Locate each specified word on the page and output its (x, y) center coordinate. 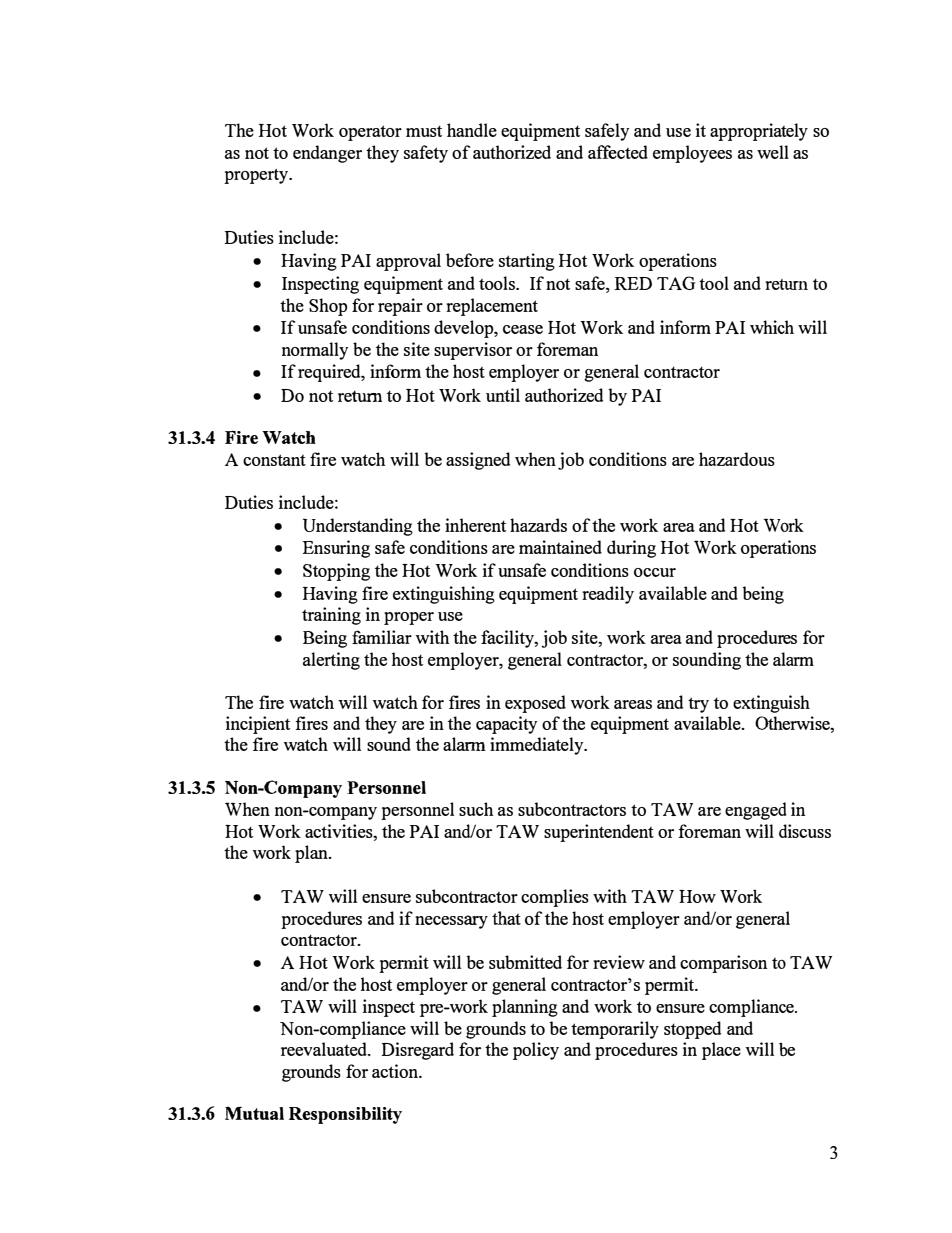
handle (472, 130)
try (698, 705)
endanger (327, 154)
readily (608, 595)
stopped (693, 1030)
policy (536, 1051)
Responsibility (345, 1115)
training (331, 616)
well (773, 152)
